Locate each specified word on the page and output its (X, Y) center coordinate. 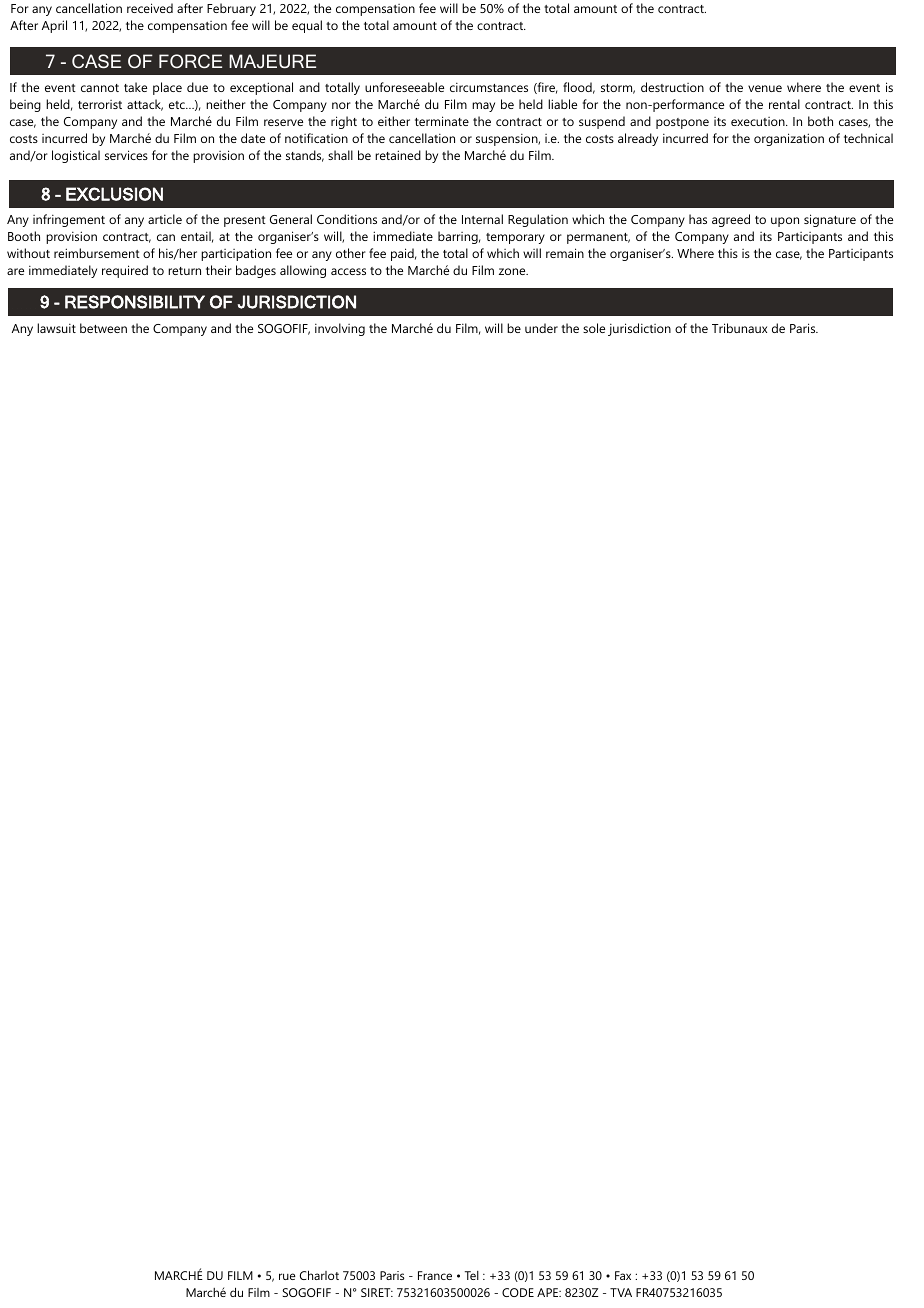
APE (548, 1292)
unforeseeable (404, 87)
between (103, 328)
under (541, 328)
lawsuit (56, 328)
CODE (518, 1292)
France (435, 1275)
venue (765, 88)
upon (785, 222)
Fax (623, 1275)
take (135, 87)
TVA (621, 1292)
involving (340, 329)
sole (594, 328)
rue (287, 1276)
